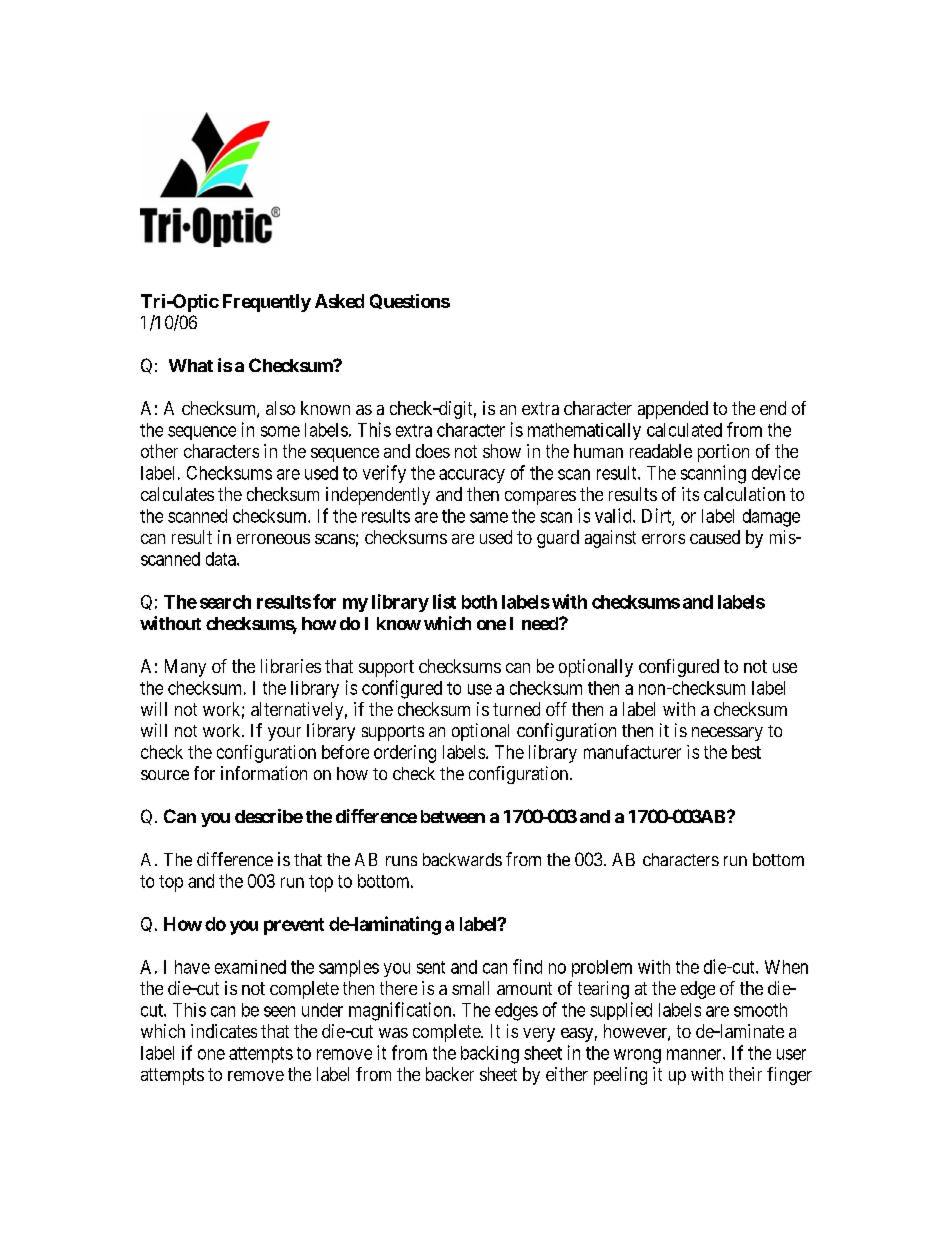 This screenshot has width=952, height=1233. What do you see at coordinates (224, 1031) in the screenshot?
I see `indicates` at bounding box center [224, 1031].
